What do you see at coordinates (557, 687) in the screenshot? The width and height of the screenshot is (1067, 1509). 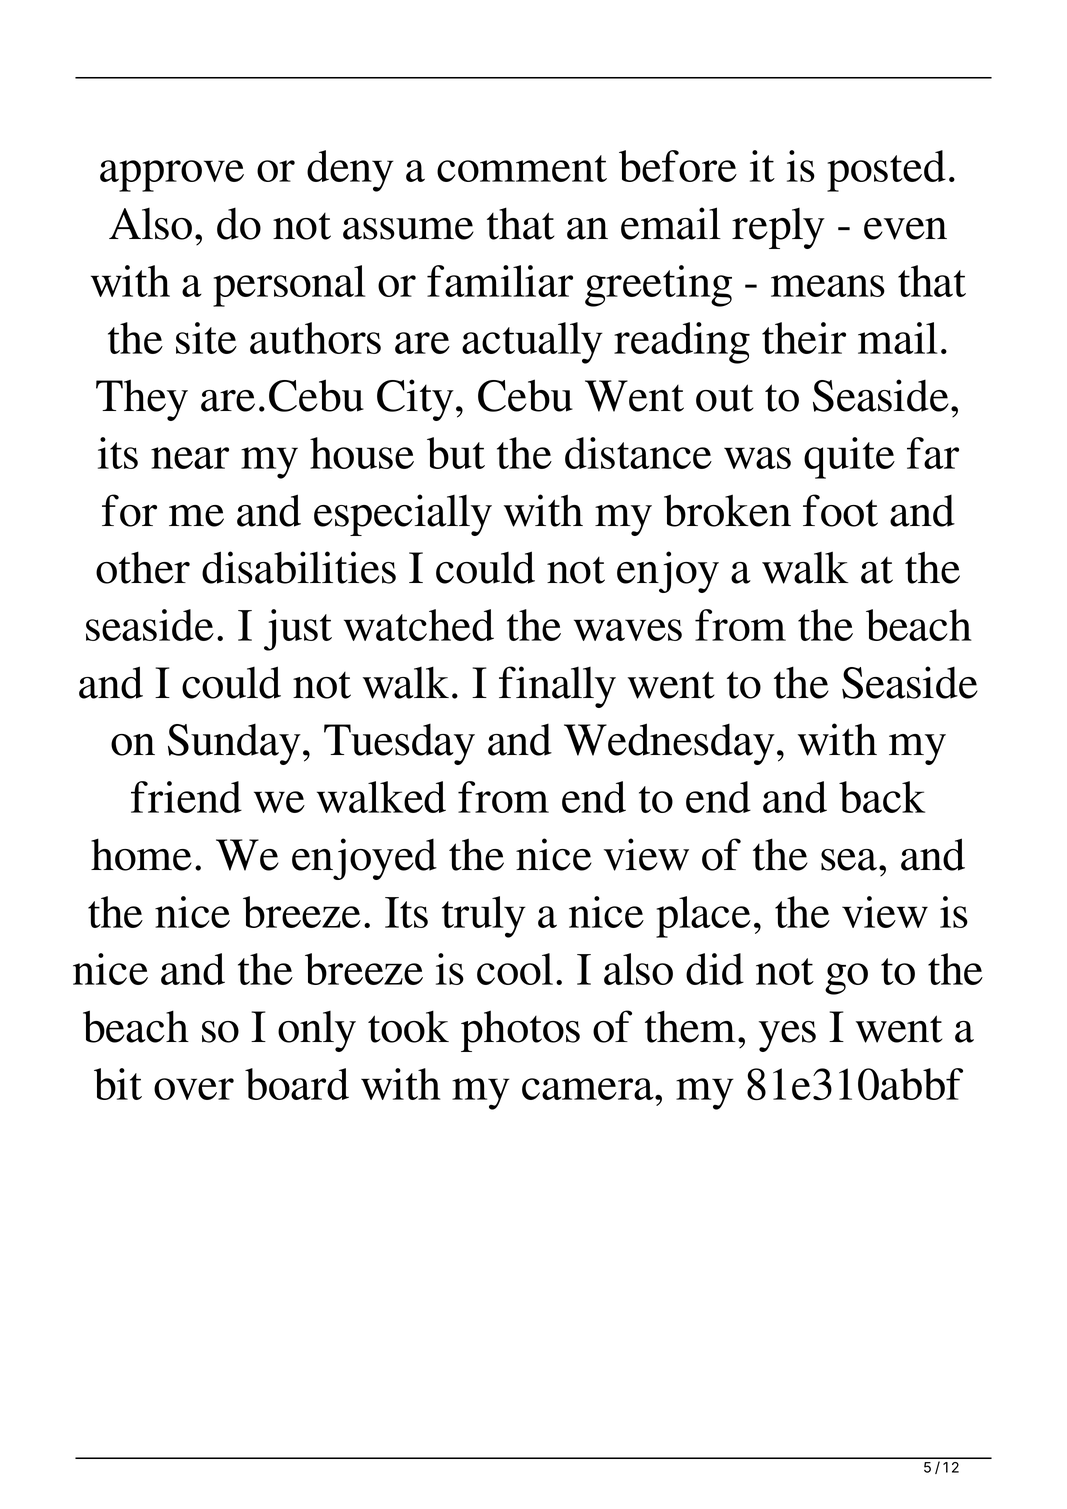 I see `finally` at bounding box center [557, 687].
